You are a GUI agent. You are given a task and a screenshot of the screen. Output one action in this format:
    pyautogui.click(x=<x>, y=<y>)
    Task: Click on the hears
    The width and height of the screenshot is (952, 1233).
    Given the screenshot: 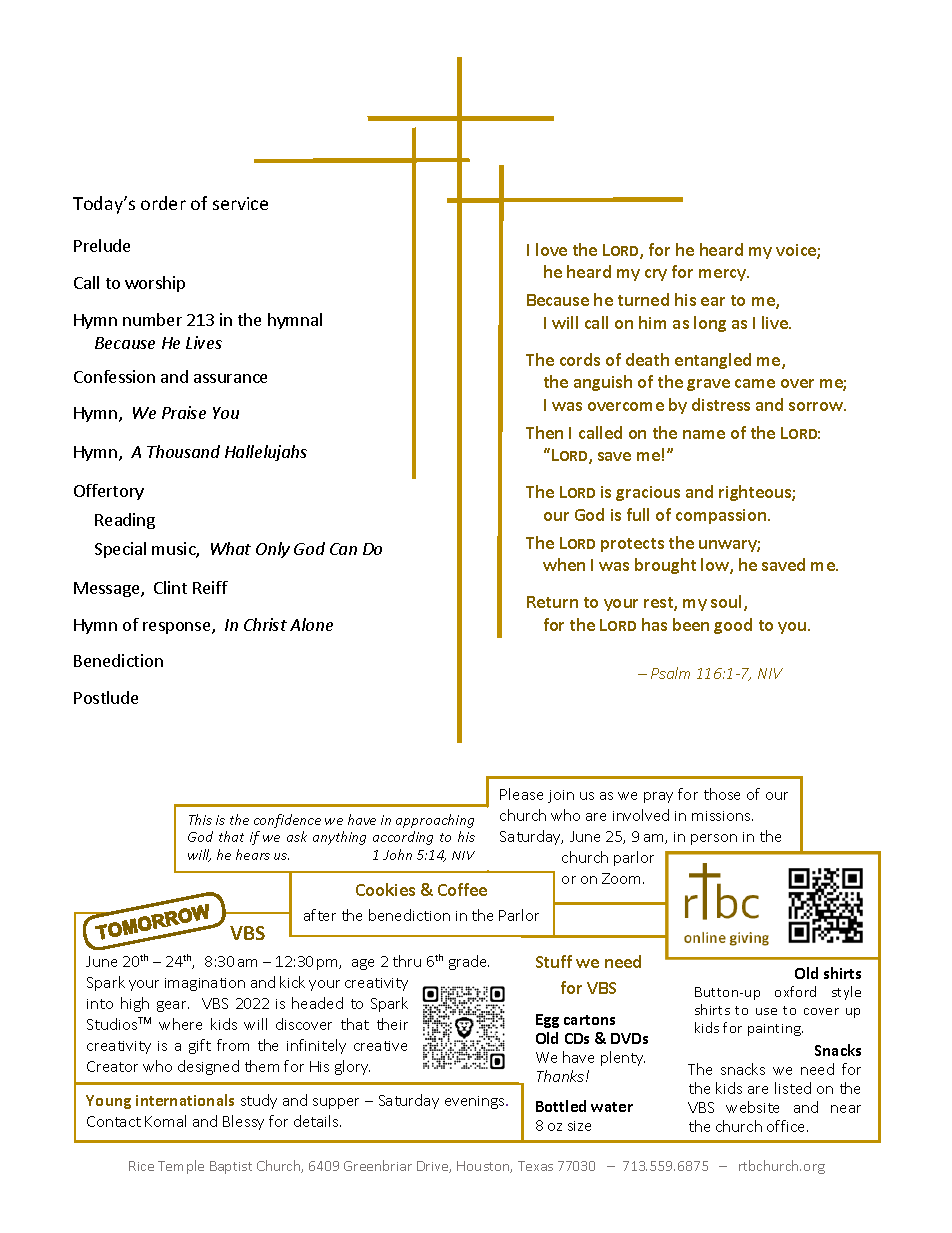 What is the action you would take?
    pyautogui.click(x=253, y=854)
